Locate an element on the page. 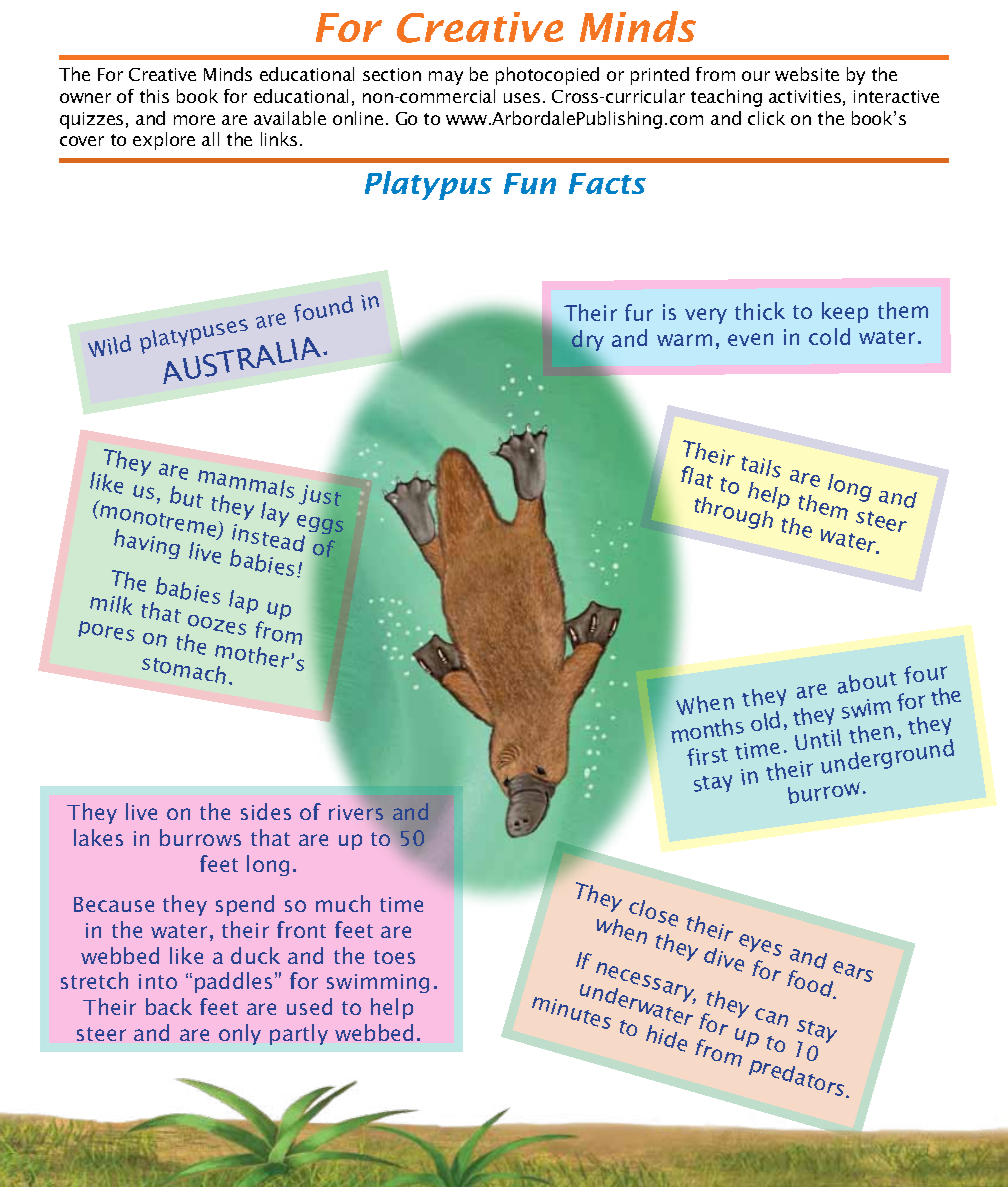 This page has height=1187, width=1008. much is located at coordinates (343, 903).
